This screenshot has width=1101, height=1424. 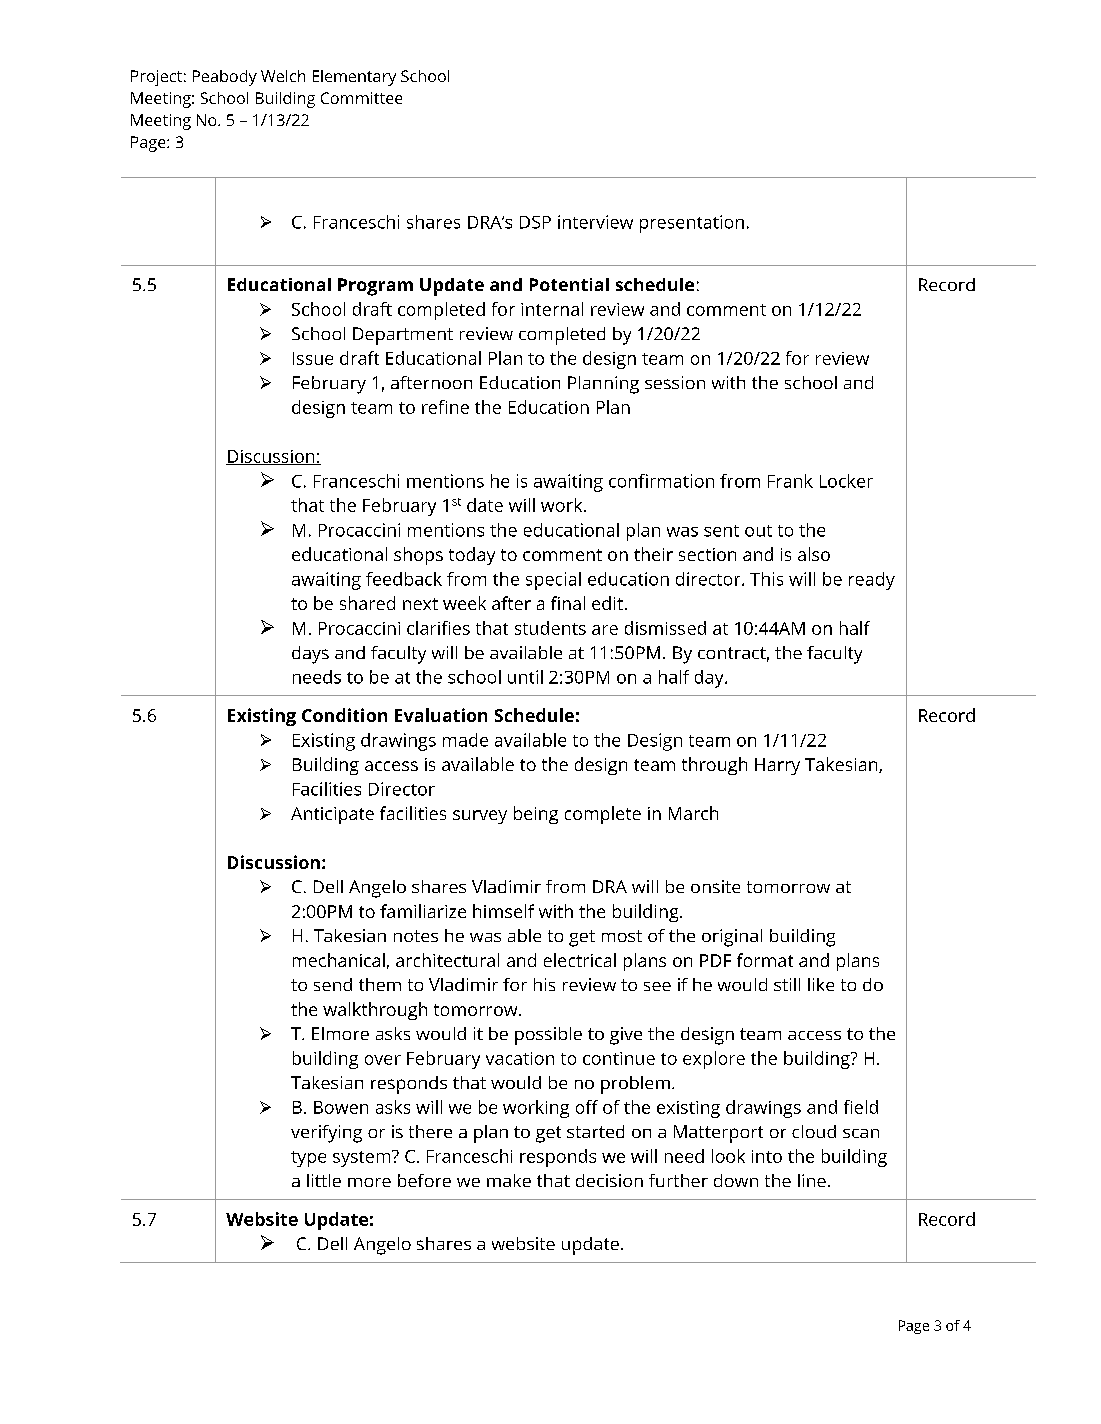 What do you see at coordinates (765, 960) in the screenshot?
I see `format` at bounding box center [765, 960].
